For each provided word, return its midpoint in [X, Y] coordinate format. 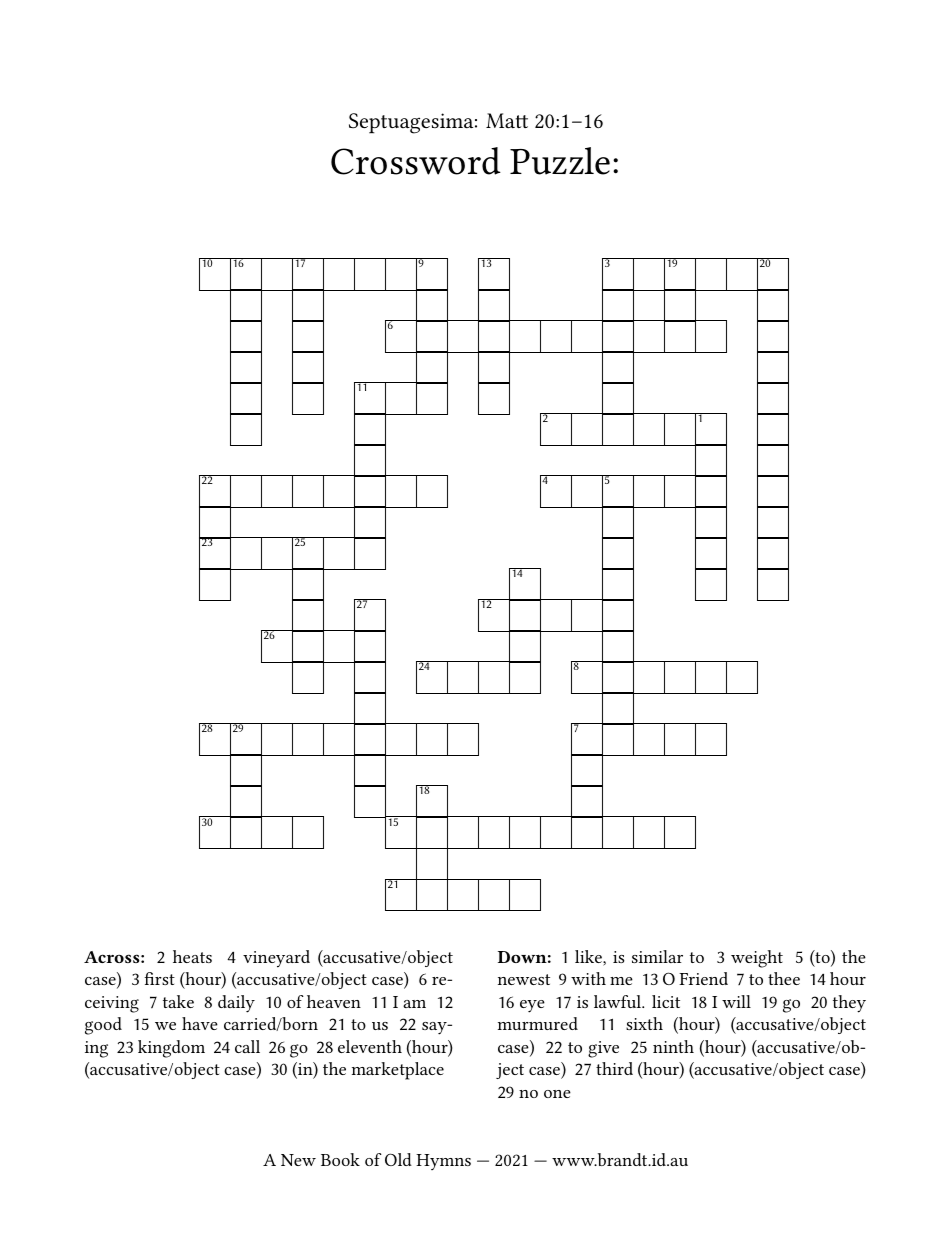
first [159, 978]
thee [784, 978]
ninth [673, 1046]
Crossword [416, 161]
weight [757, 959]
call [247, 1046]
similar [657, 956]
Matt [507, 120]
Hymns [443, 1162]
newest [524, 979]
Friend [703, 978]
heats [192, 956]
